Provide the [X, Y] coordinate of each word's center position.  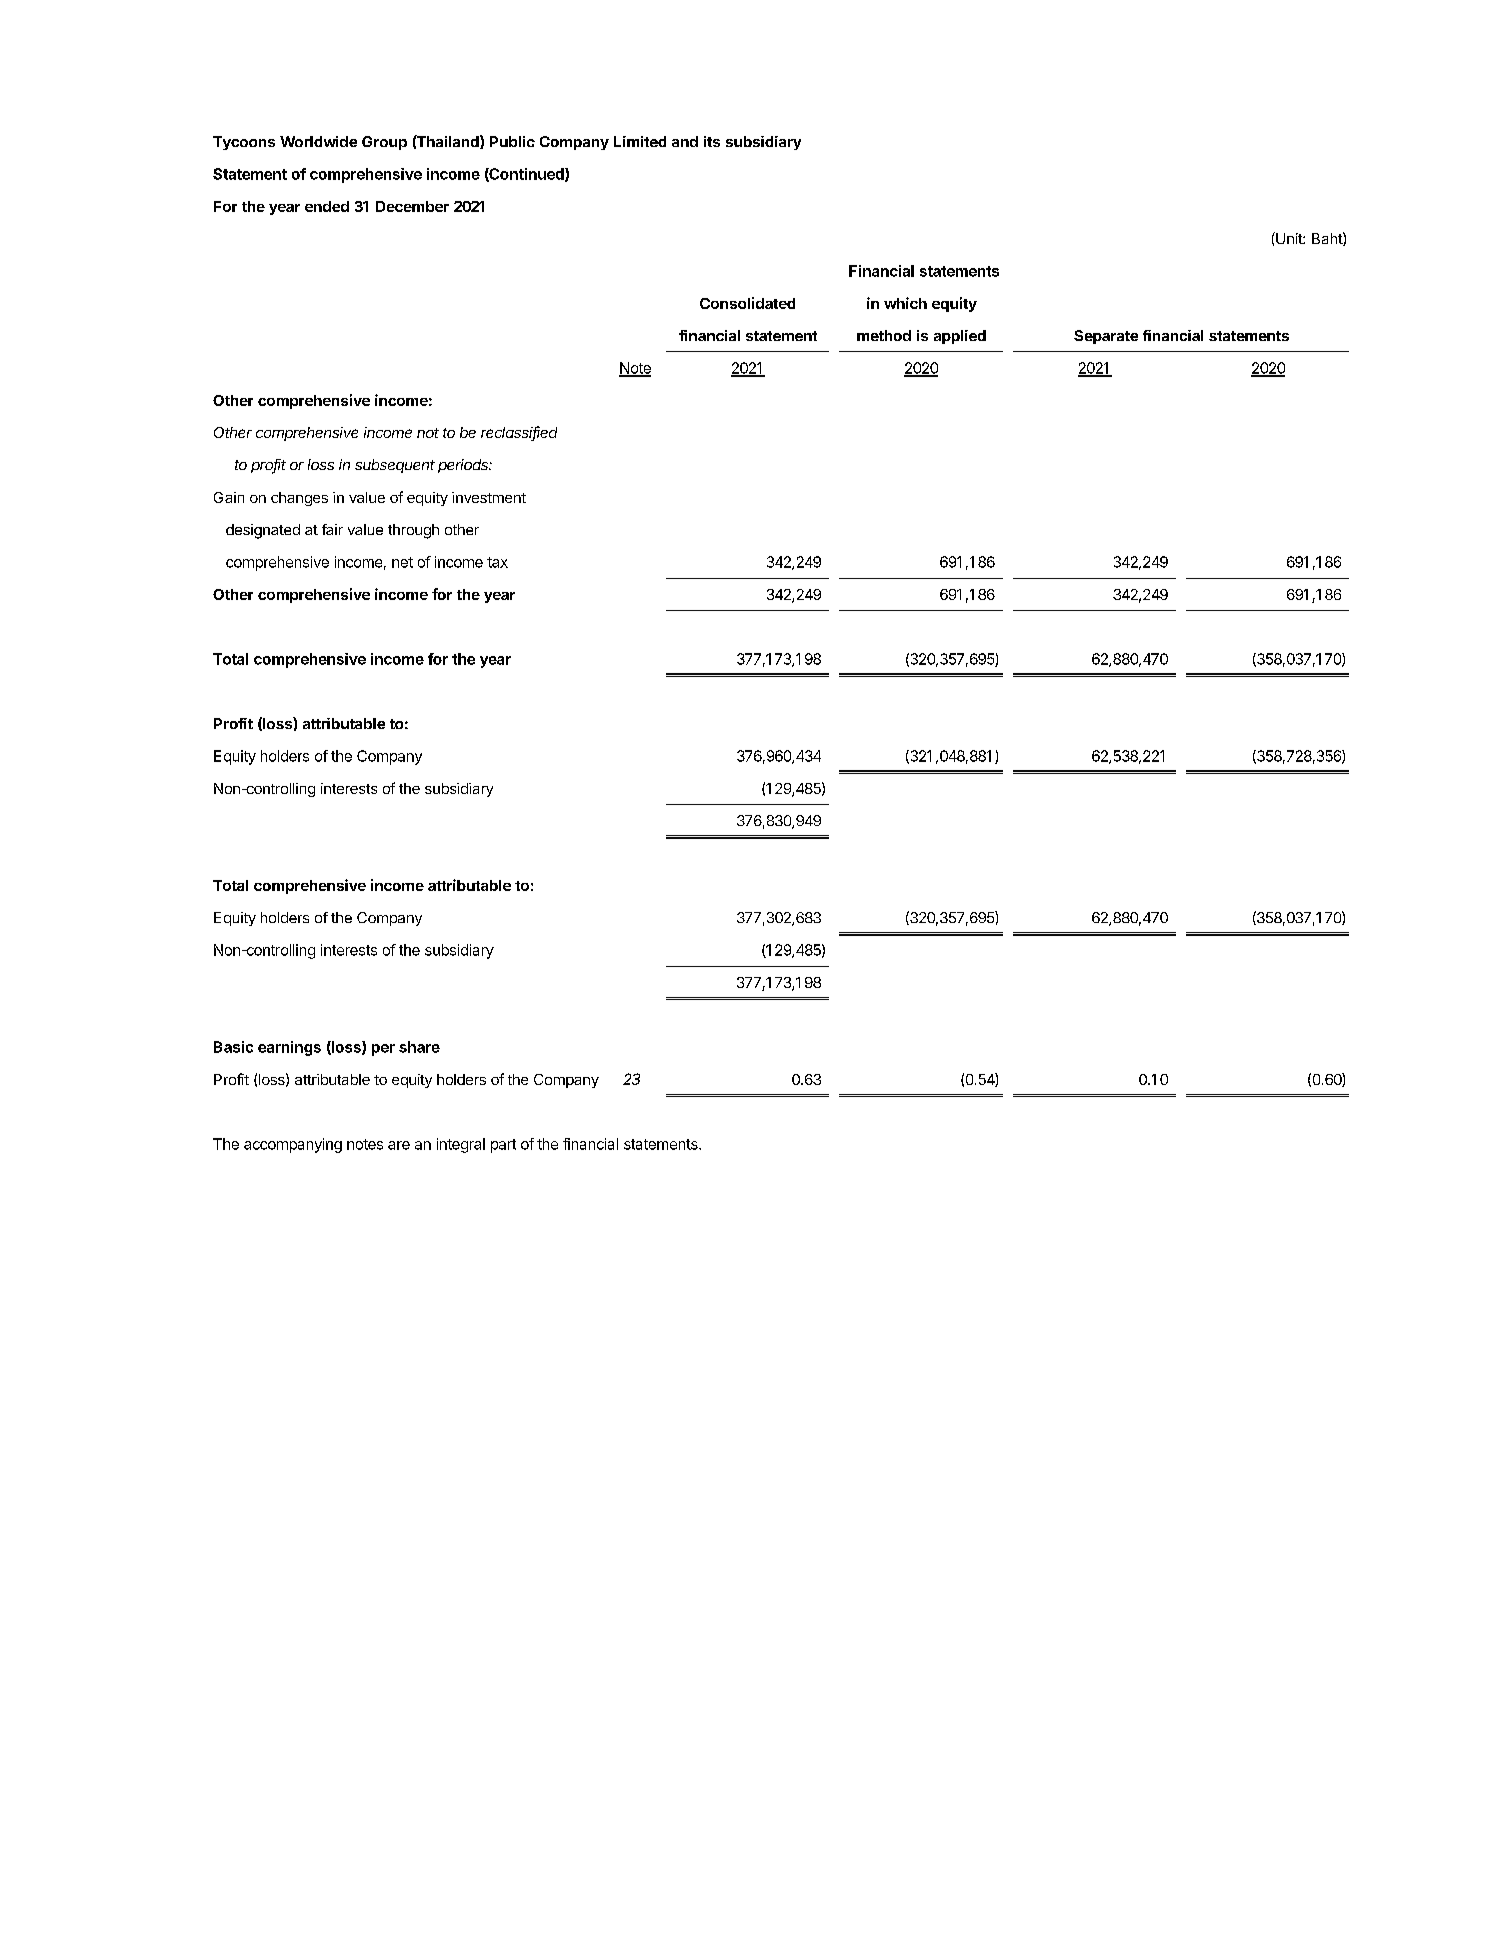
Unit [1289, 238]
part [503, 1146]
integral [461, 1145]
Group [384, 143]
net [402, 562]
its [712, 141]
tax [497, 562]
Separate [1106, 337]
